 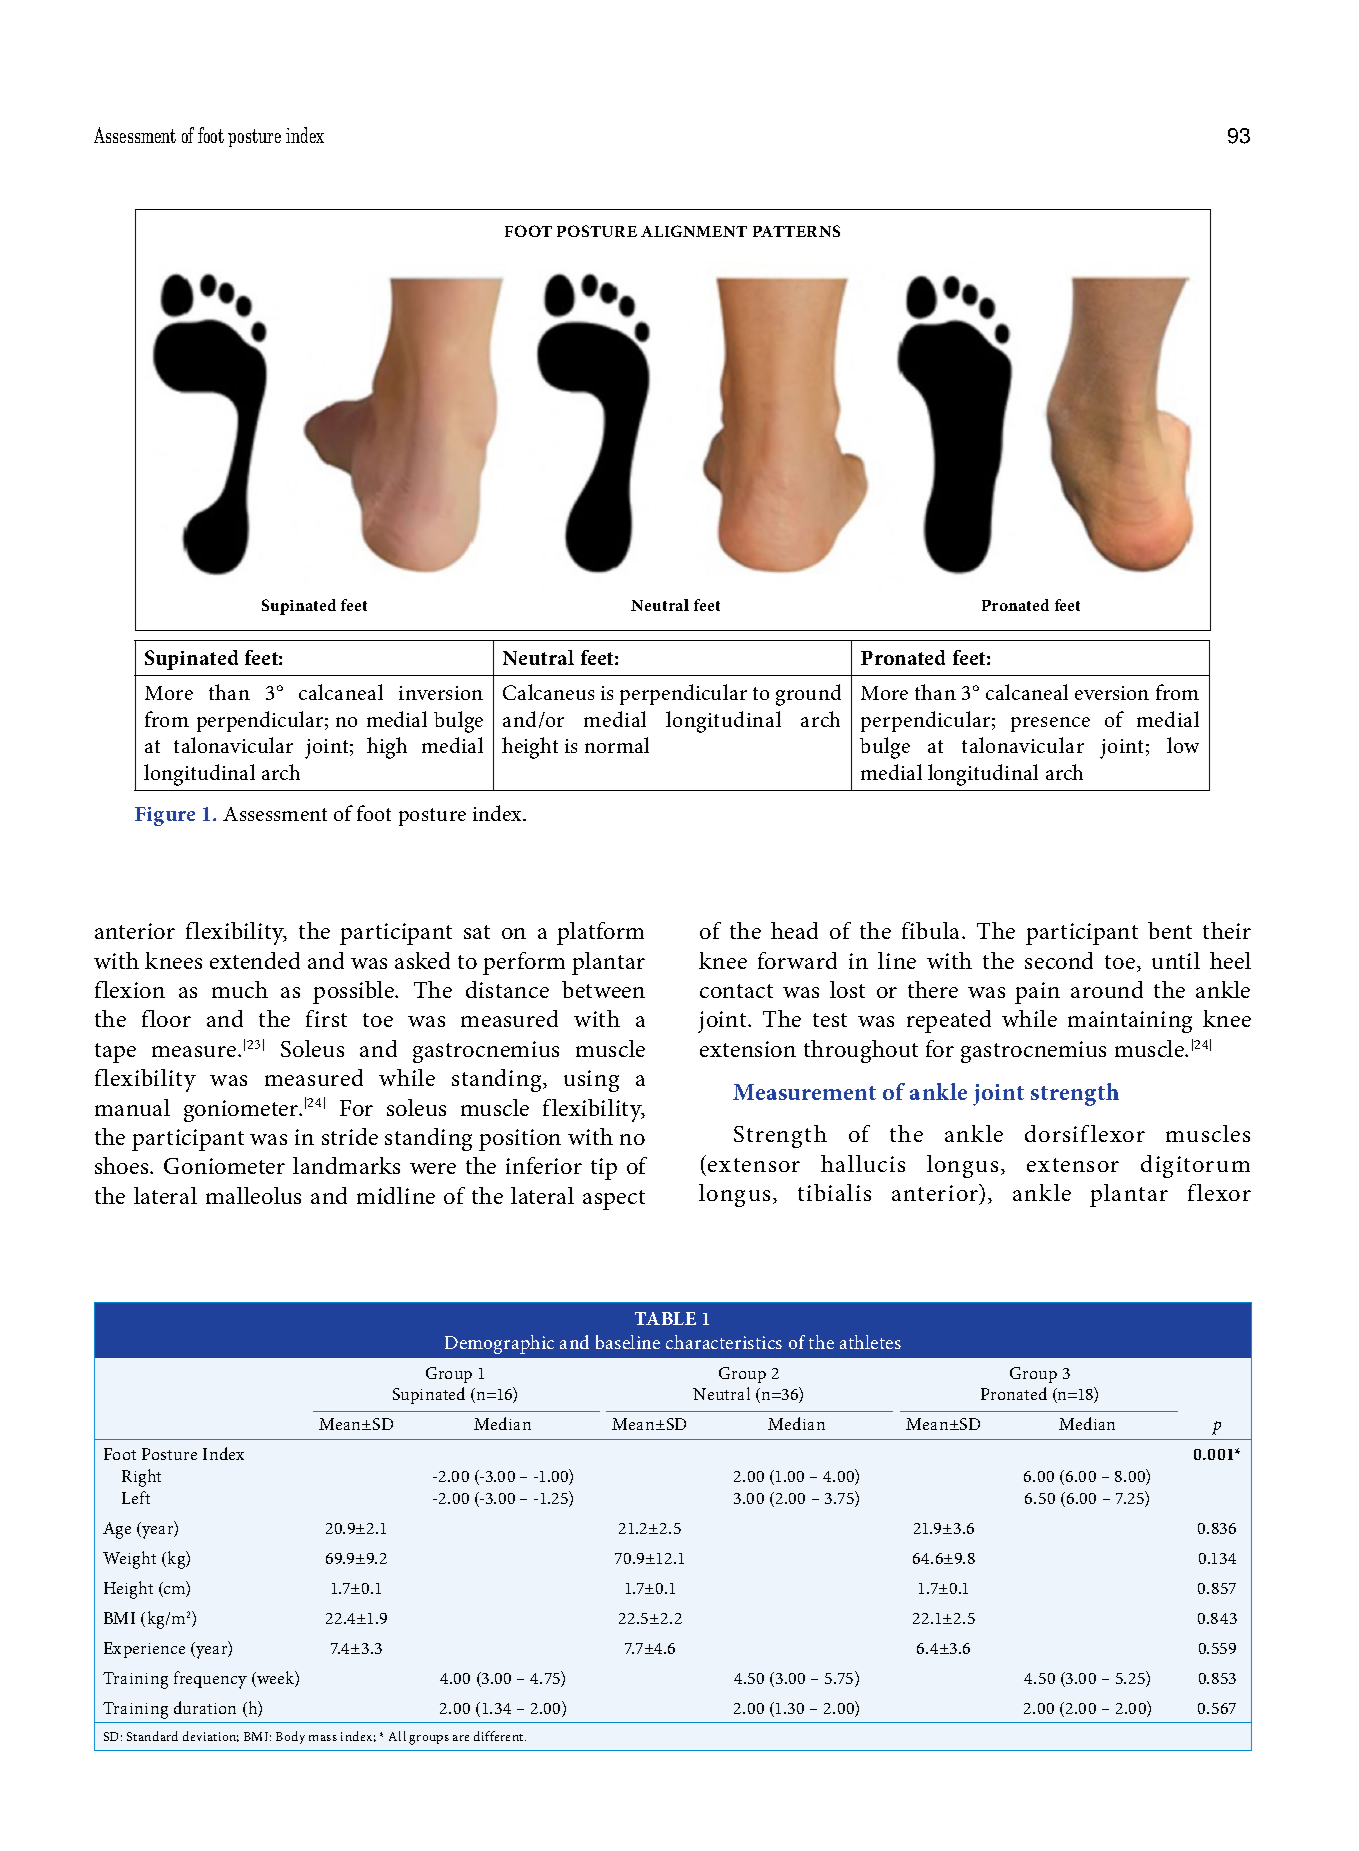 I want to click on much, so click(x=240, y=989).
